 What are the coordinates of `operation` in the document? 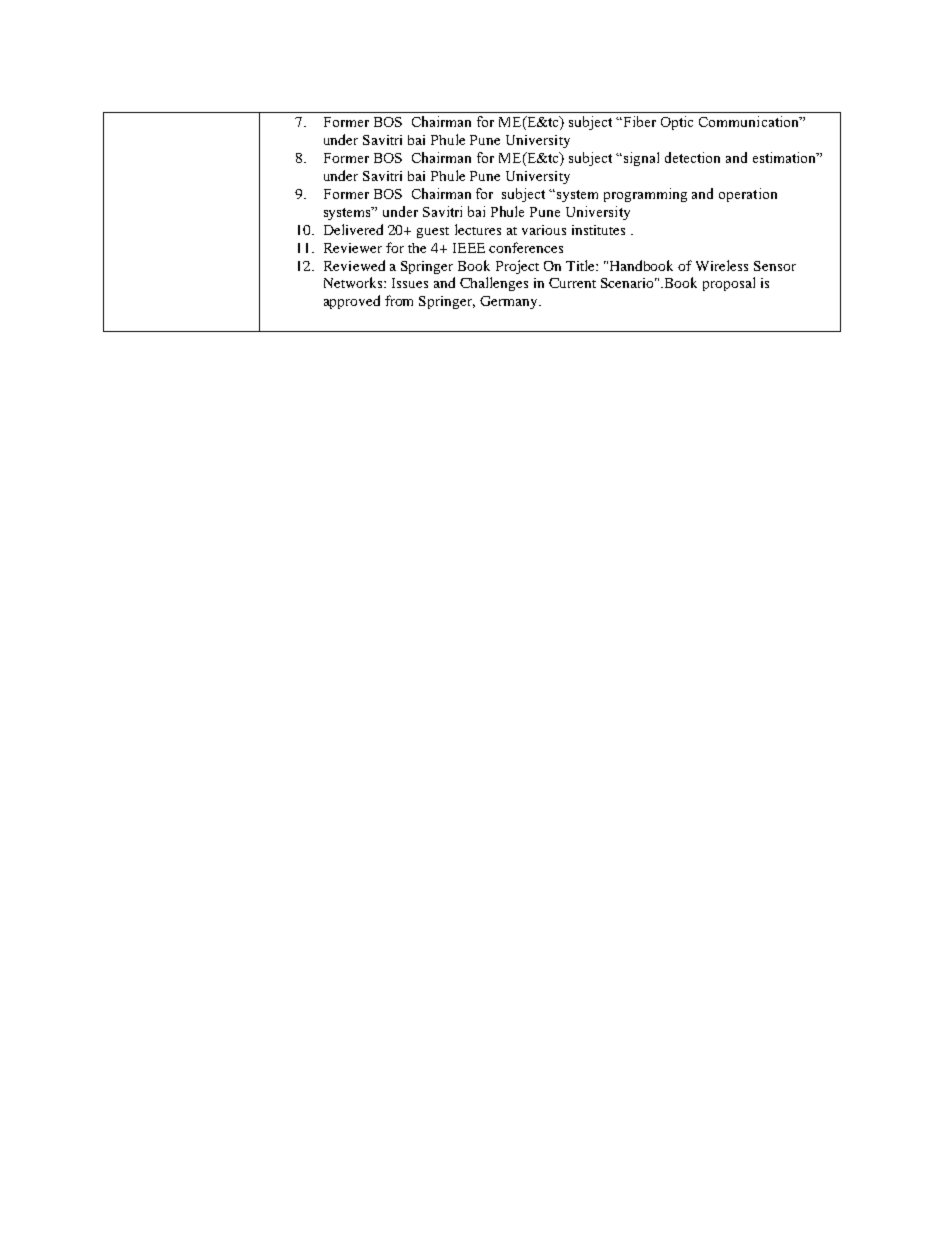 It's located at (748, 195).
